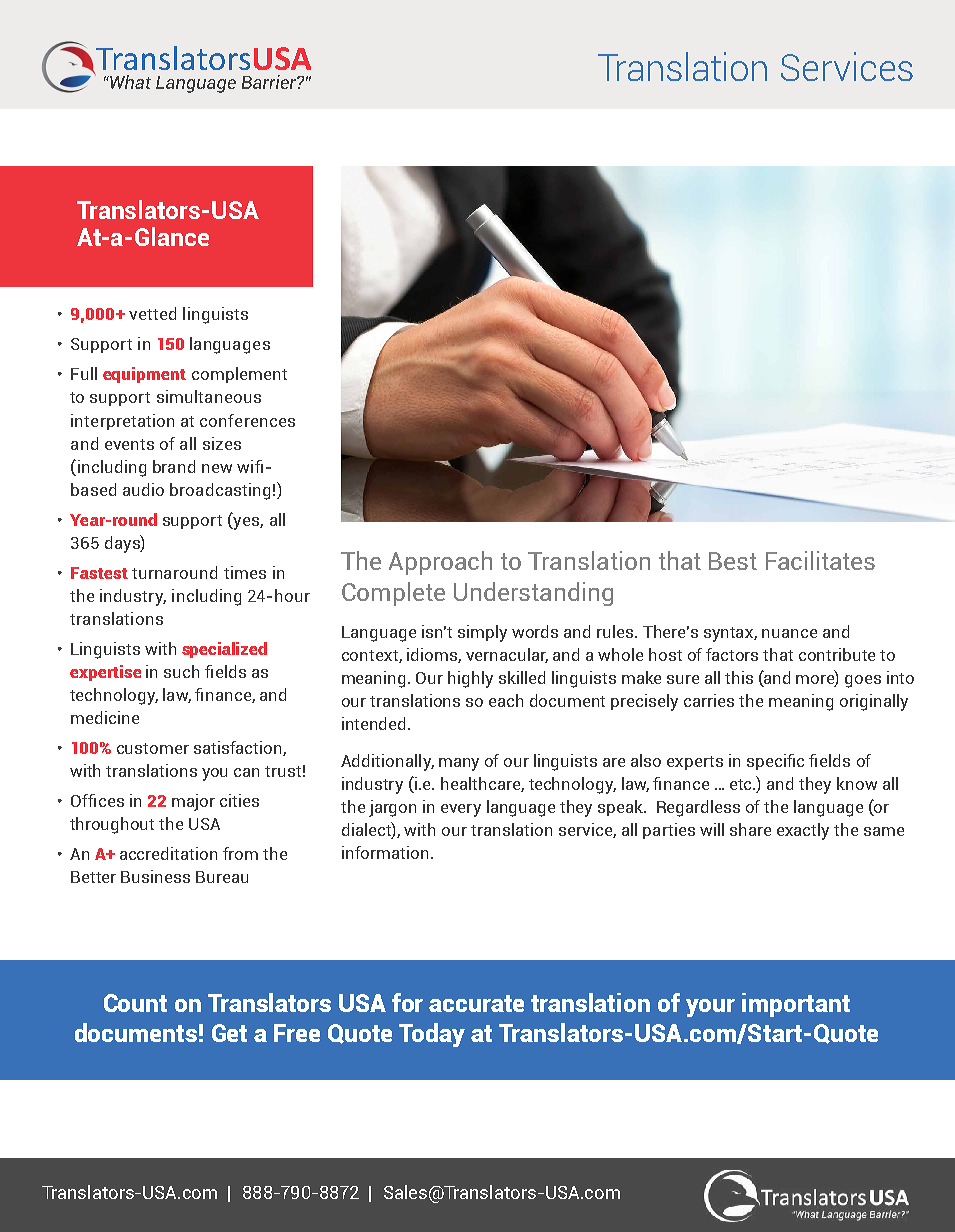  I want to click on specific, so click(775, 762).
